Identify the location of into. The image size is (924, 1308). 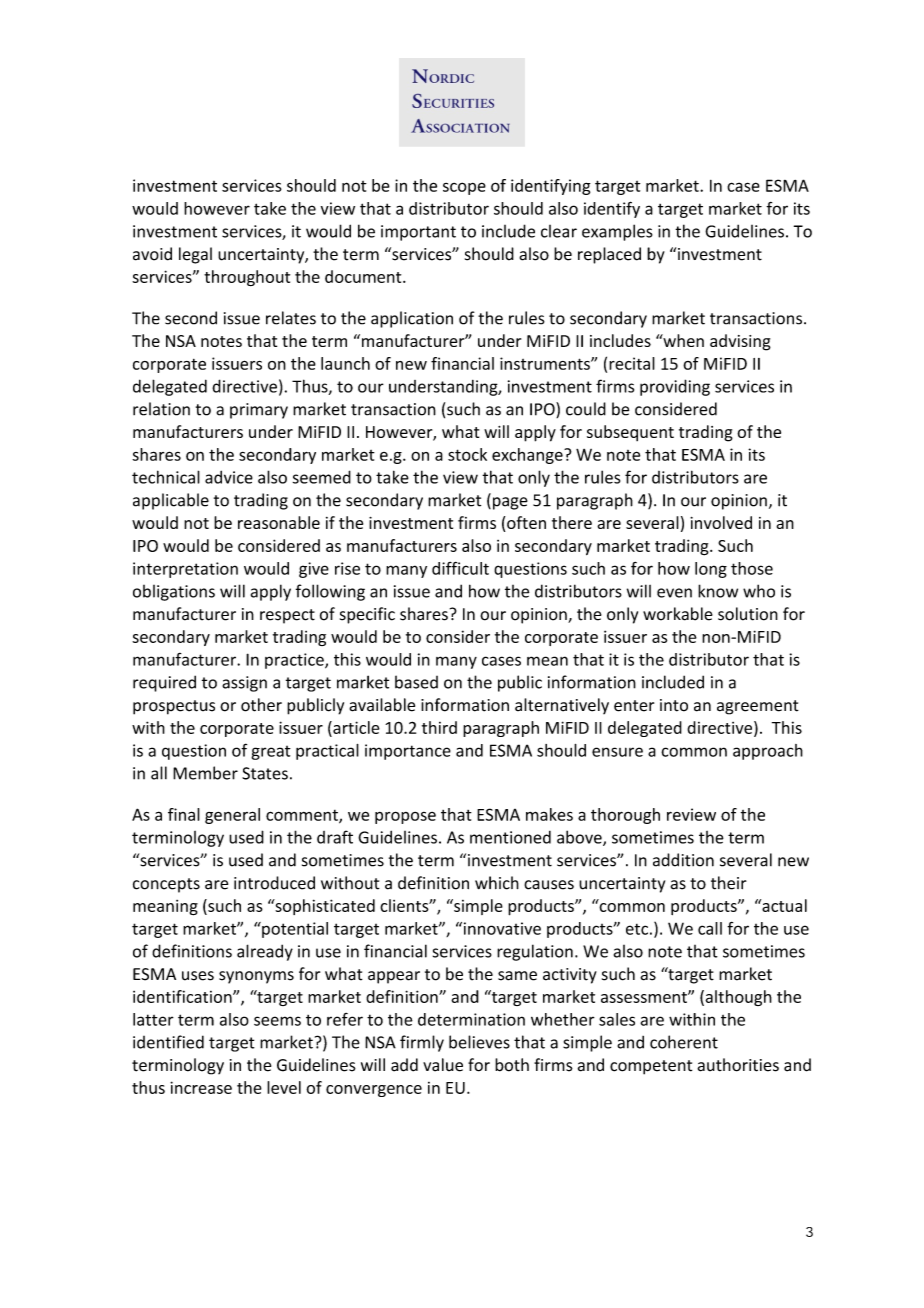
(674, 705).
